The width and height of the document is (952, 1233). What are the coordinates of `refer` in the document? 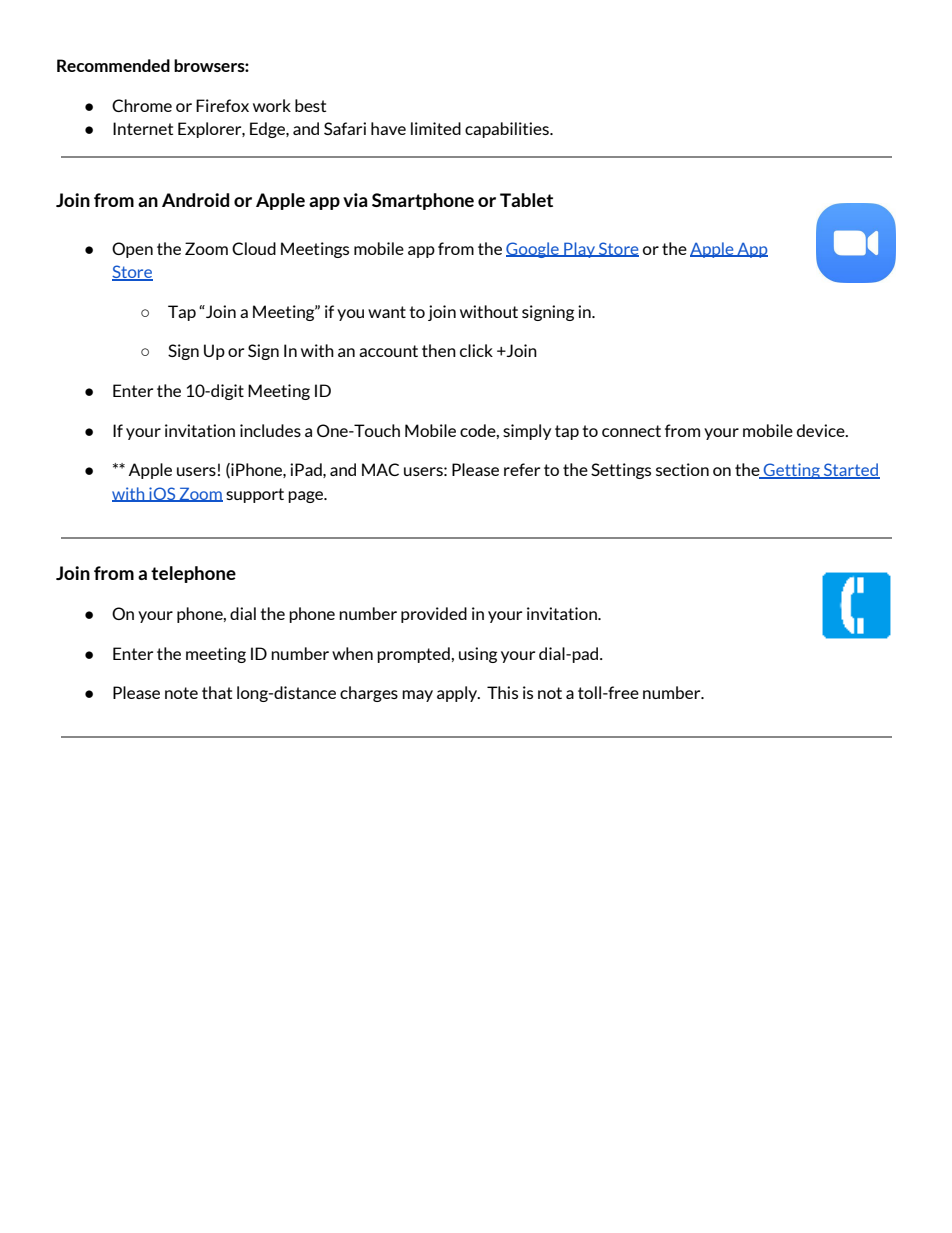 It's located at (522, 469).
